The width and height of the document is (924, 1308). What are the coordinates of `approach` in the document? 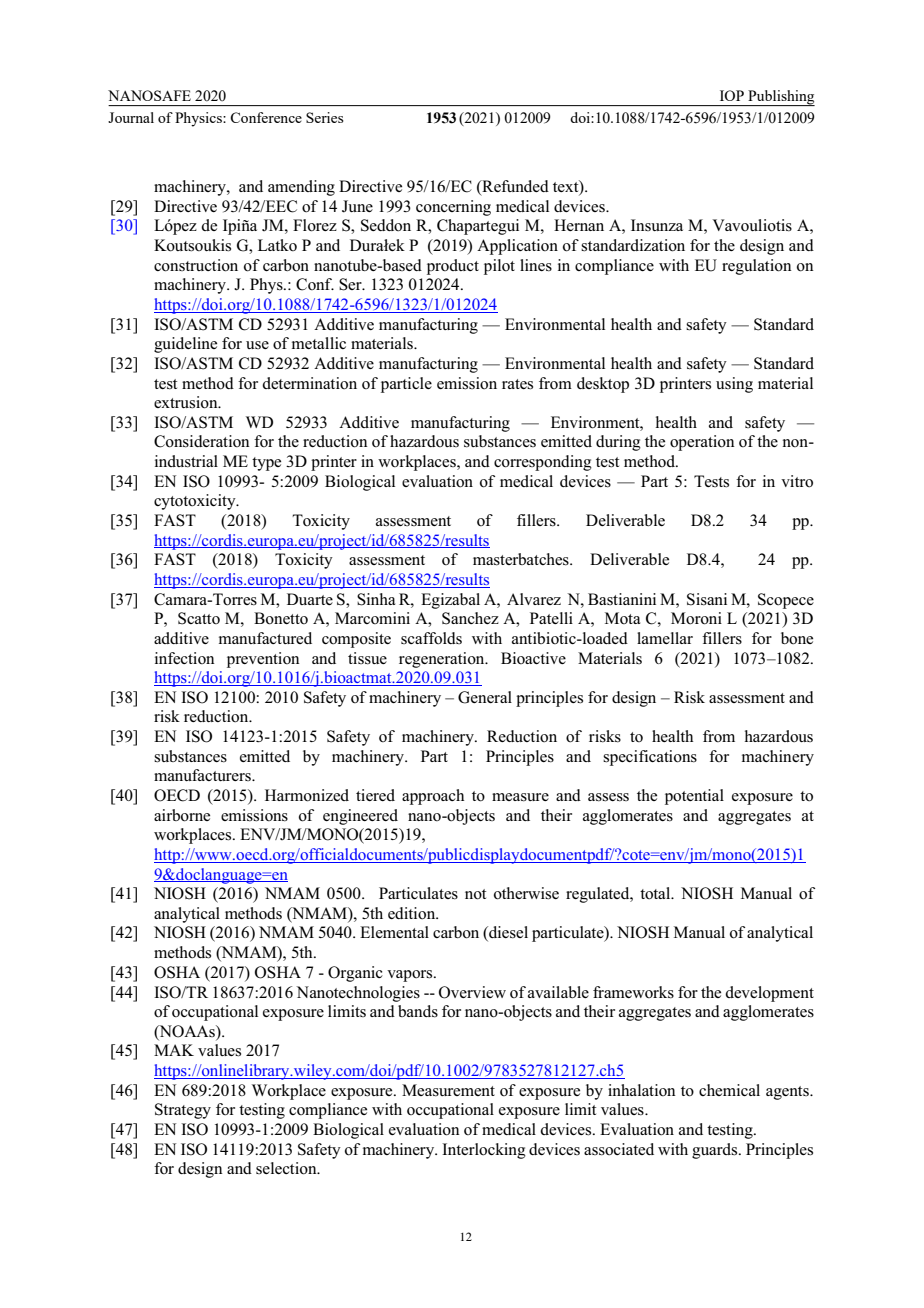 It's located at (433, 797).
